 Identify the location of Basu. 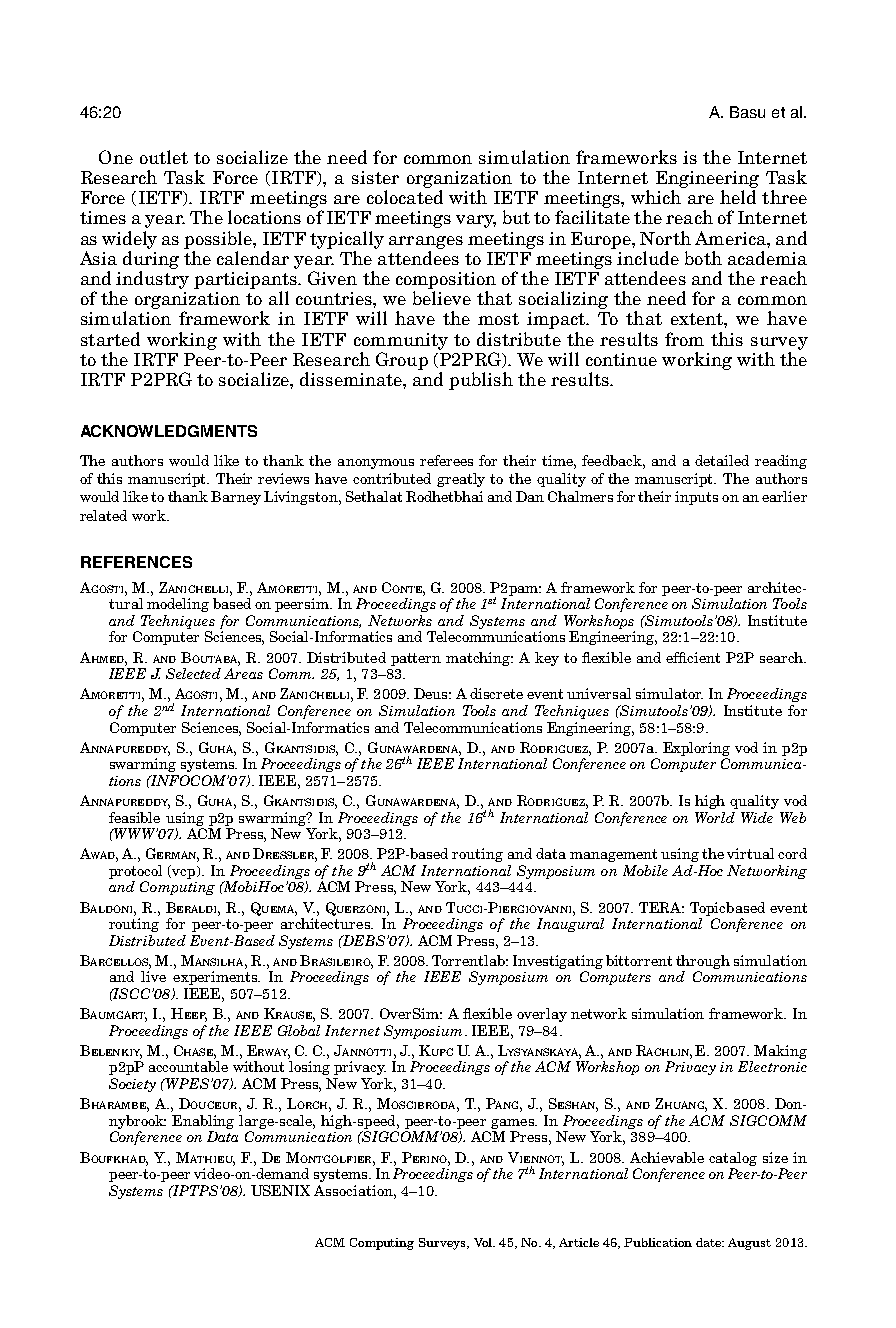
(747, 112).
